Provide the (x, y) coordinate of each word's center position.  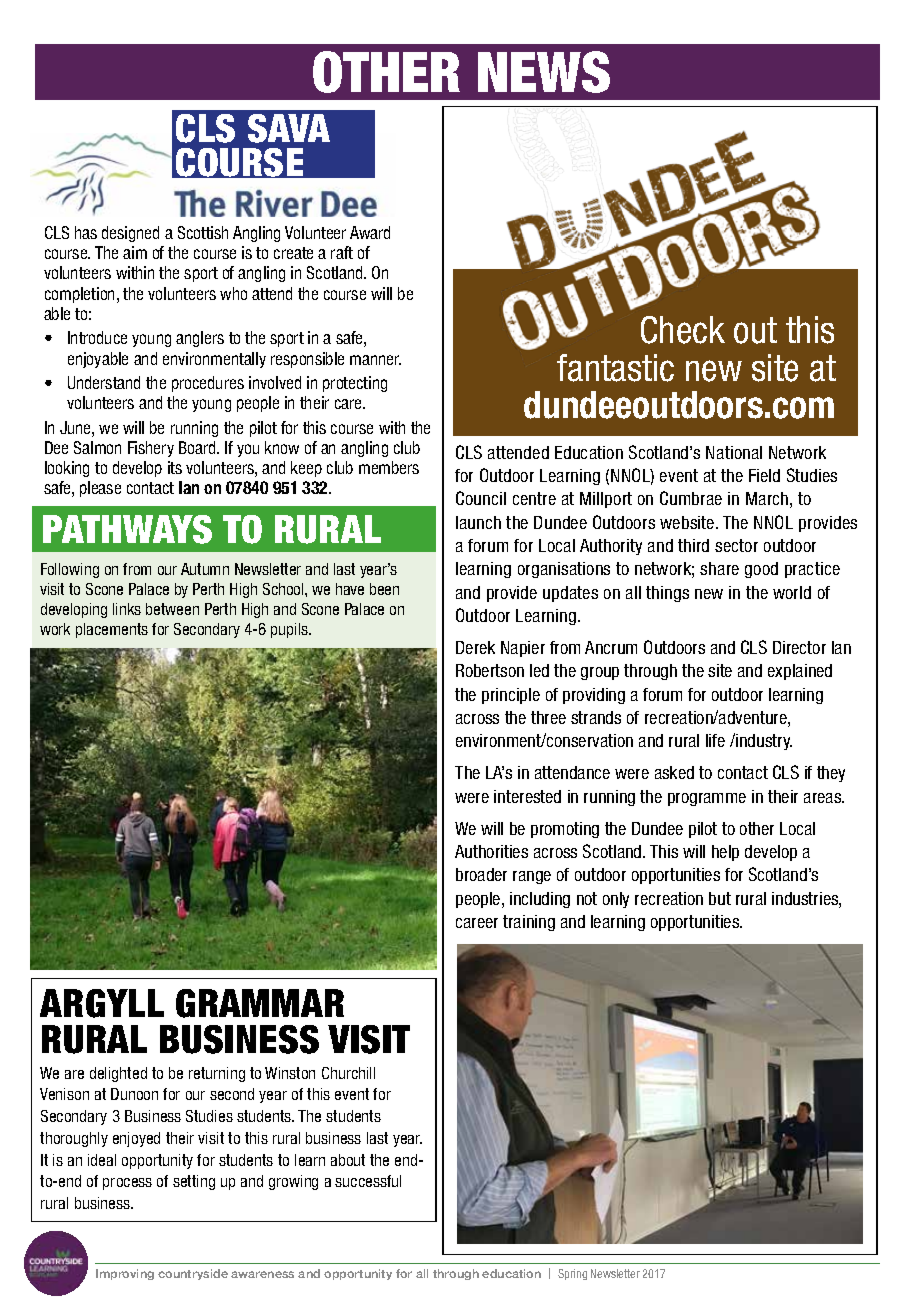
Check (683, 330)
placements (112, 630)
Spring (572, 1274)
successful (368, 1181)
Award (370, 232)
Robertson (490, 670)
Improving (125, 1274)
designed (130, 234)
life (715, 740)
